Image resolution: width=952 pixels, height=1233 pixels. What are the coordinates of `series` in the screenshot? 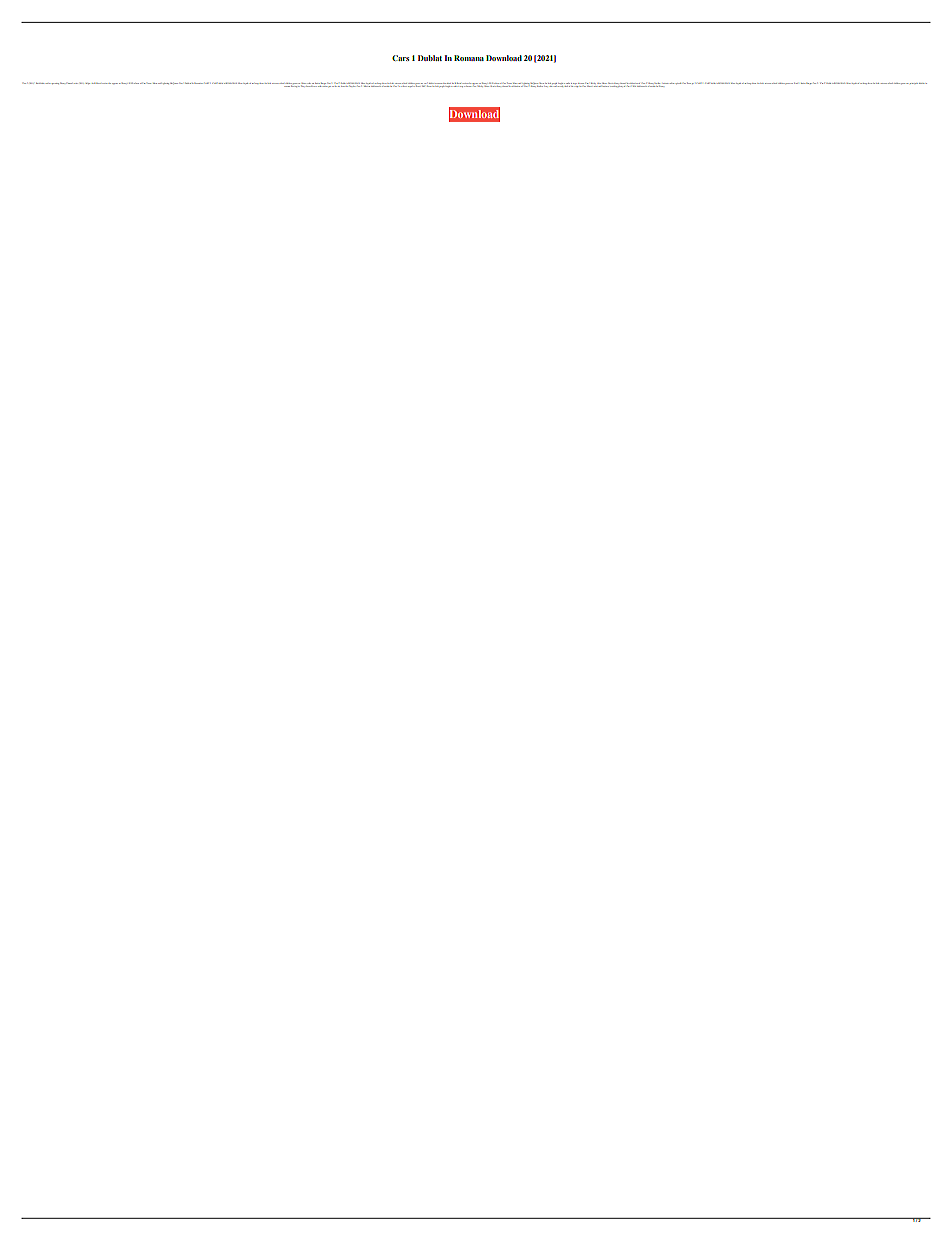 It's located at (75, 83).
